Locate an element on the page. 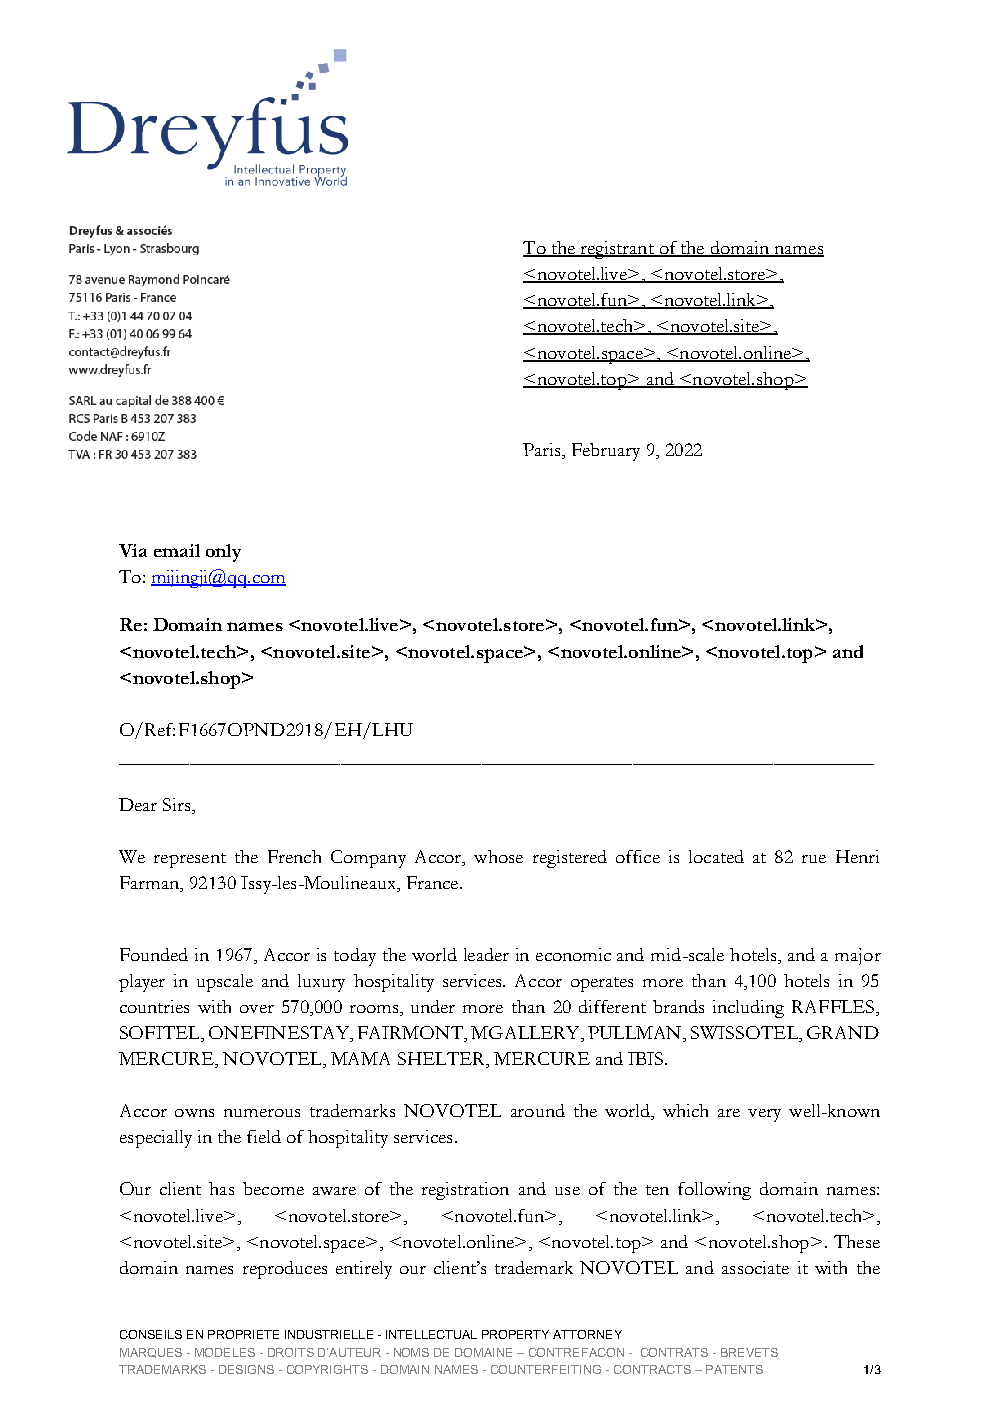 The height and width of the document is (1413, 999). February is located at coordinates (606, 452).
